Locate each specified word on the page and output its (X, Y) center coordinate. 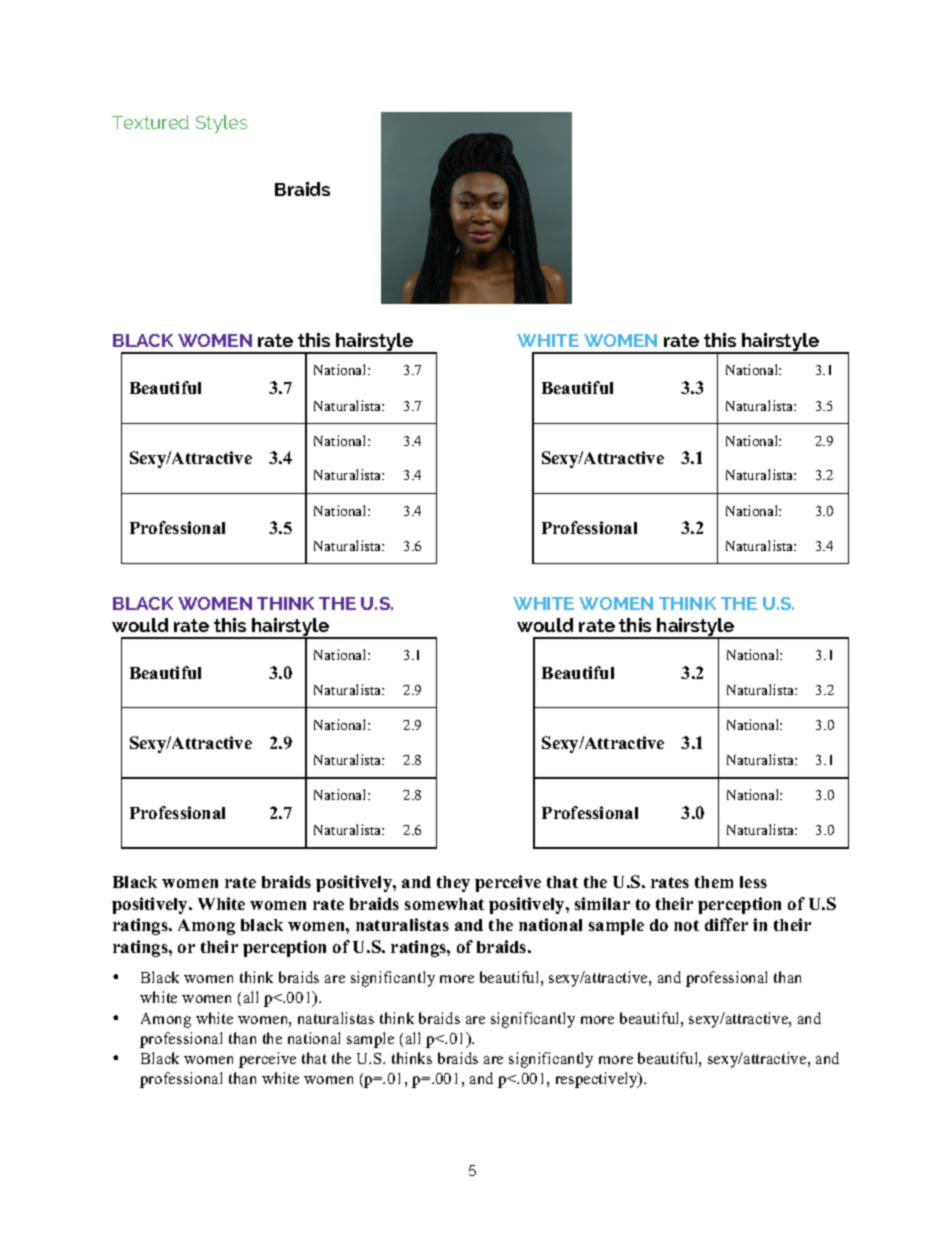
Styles (221, 124)
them (714, 882)
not (686, 925)
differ (726, 924)
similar (602, 903)
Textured (150, 122)
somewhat (444, 904)
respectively (598, 1080)
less (753, 882)
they (453, 884)
